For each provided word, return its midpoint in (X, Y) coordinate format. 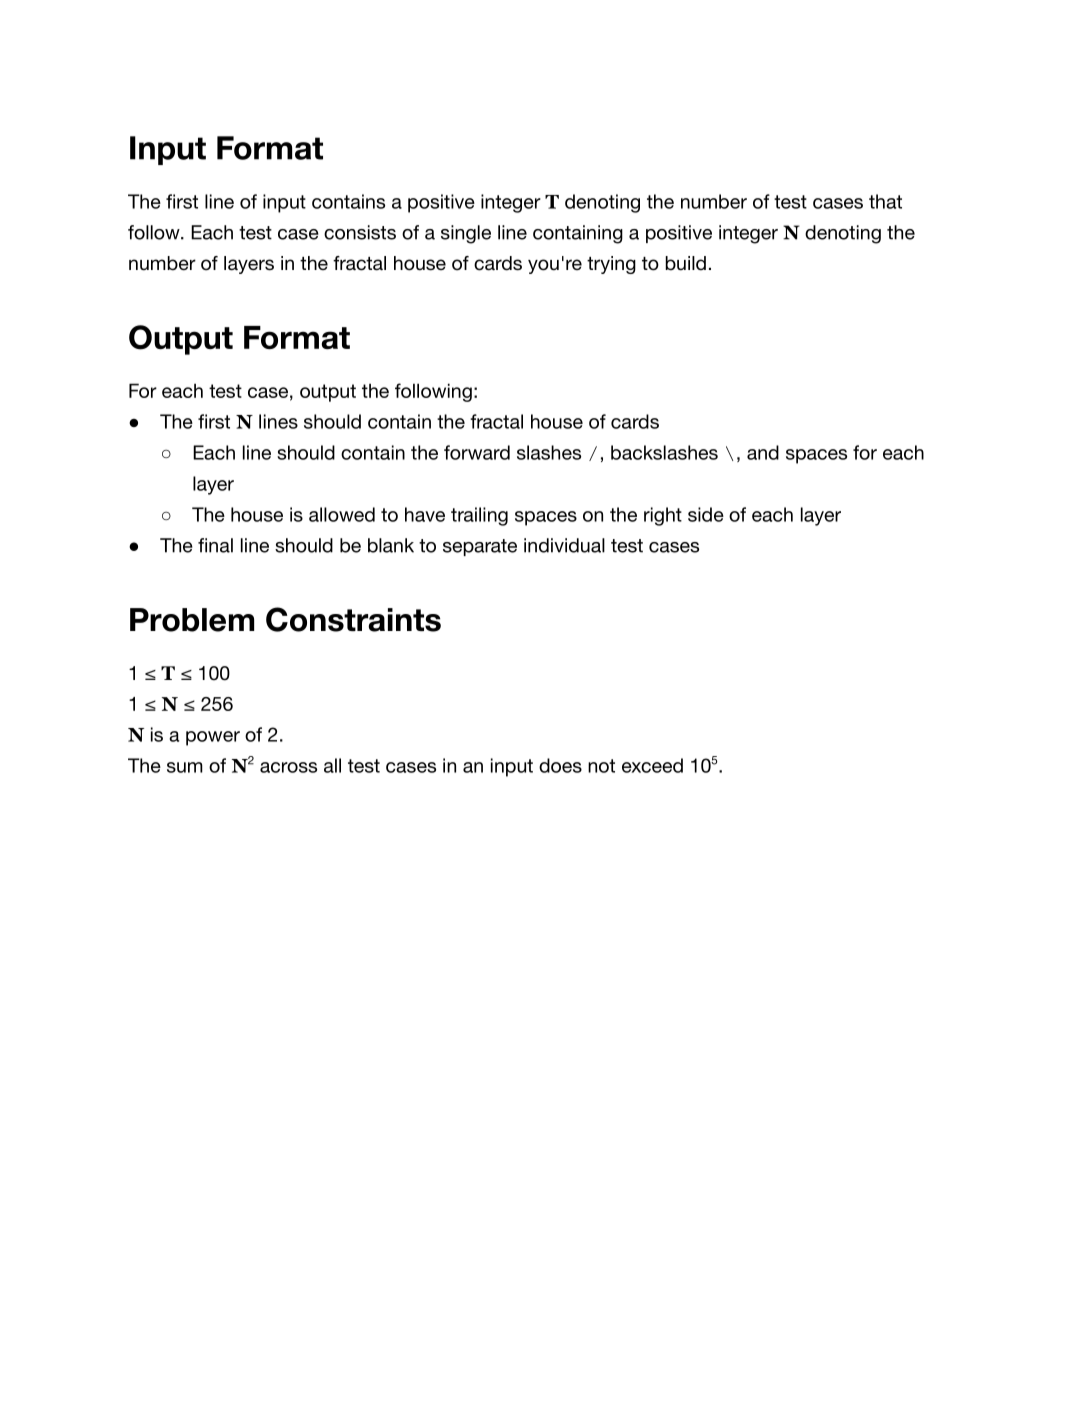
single (466, 234)
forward (477, 452)
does (560, 765)
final (215, 545)
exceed (652, 765)
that (885, 201)
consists (360, 232)
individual (564, 545)
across (288, 767)
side (706, 514)
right (663, 516)
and (763, 452)
